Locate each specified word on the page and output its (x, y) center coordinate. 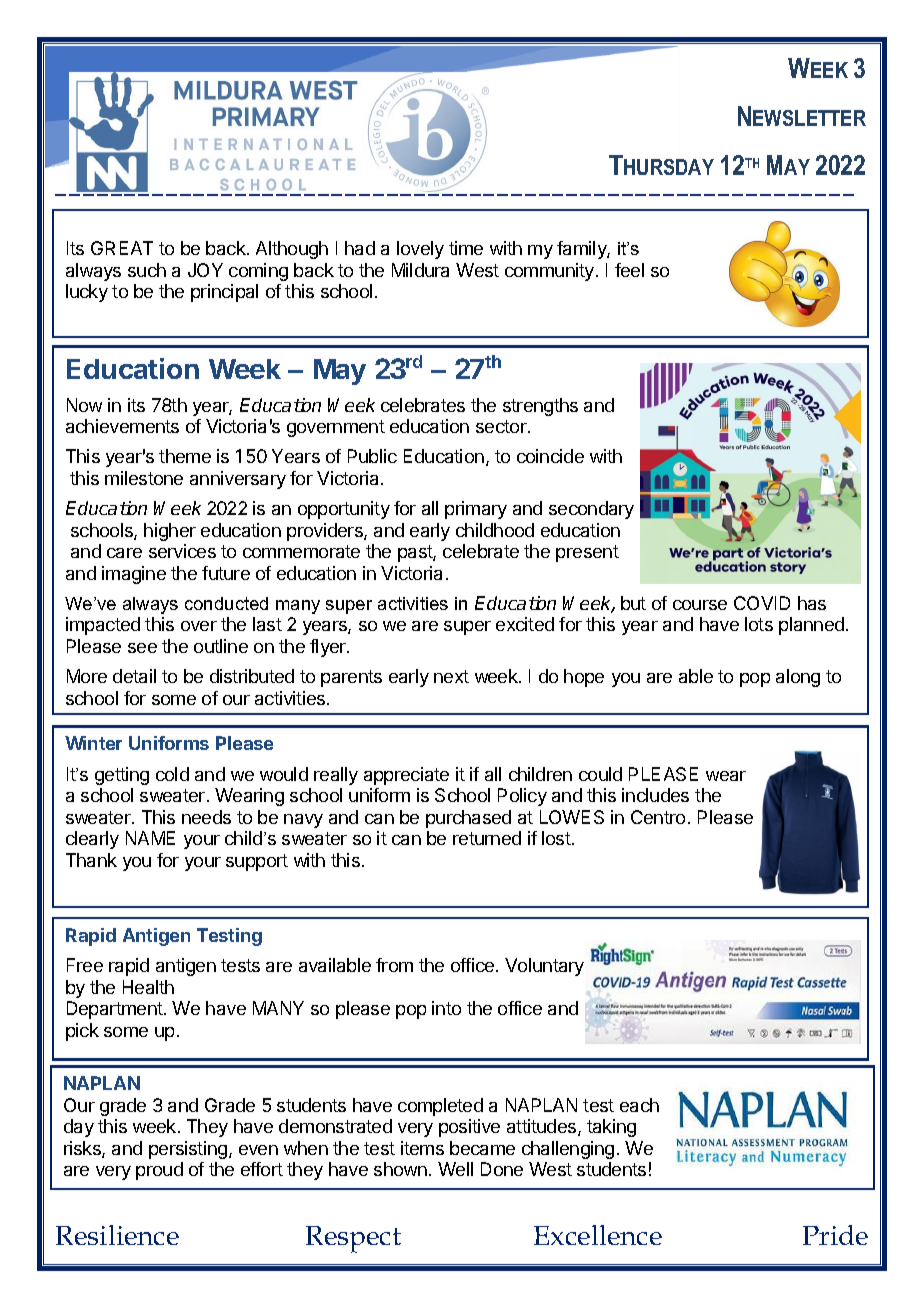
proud (159, 1171)
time (466, 248)
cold (172, 774)
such (147, 270)
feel (629, 270)
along (798, 678)
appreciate (406, 776)
